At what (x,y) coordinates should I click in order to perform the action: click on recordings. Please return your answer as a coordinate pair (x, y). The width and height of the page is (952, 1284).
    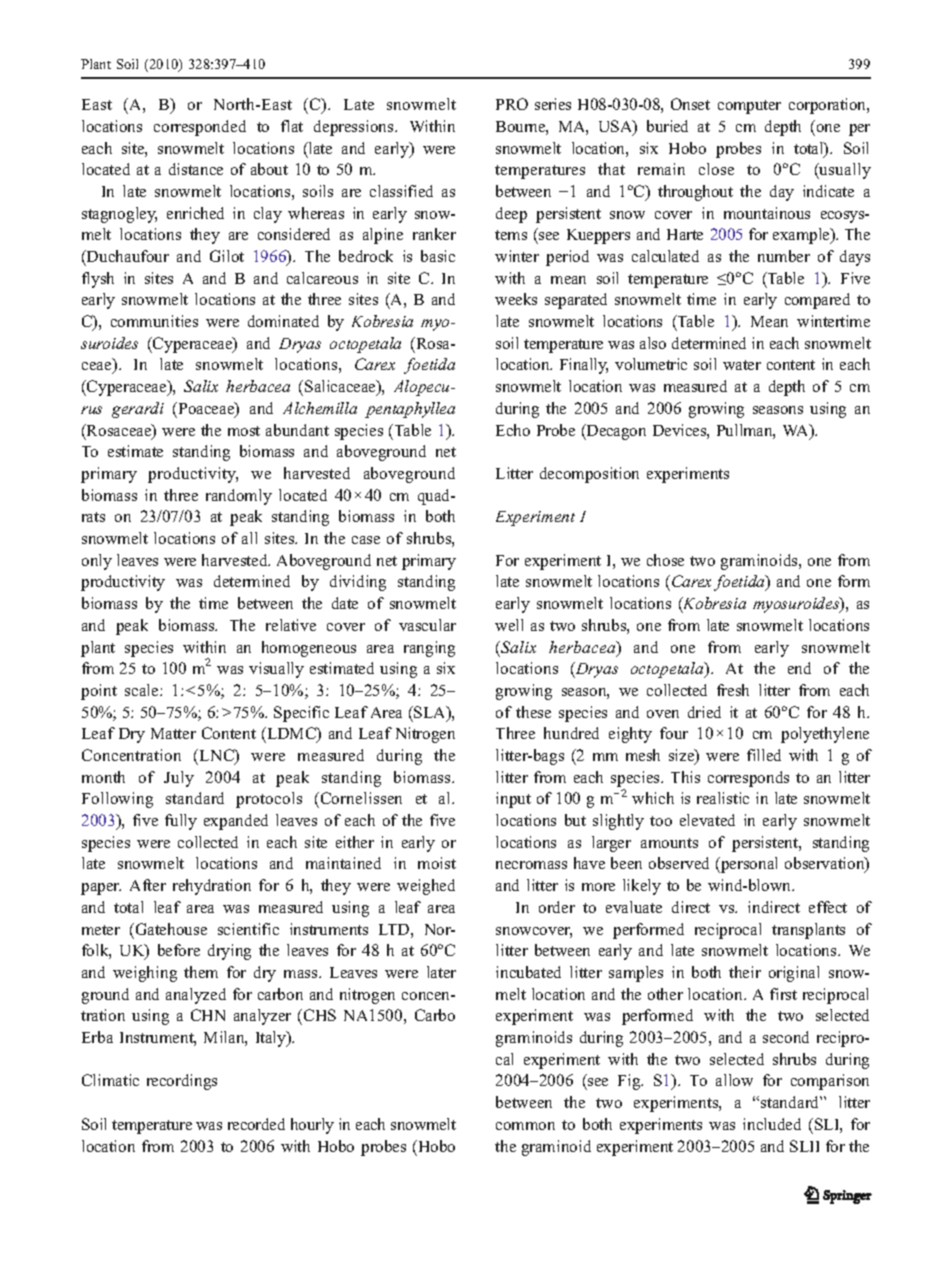
    Looking at the image, I should click on (182, 1082).
